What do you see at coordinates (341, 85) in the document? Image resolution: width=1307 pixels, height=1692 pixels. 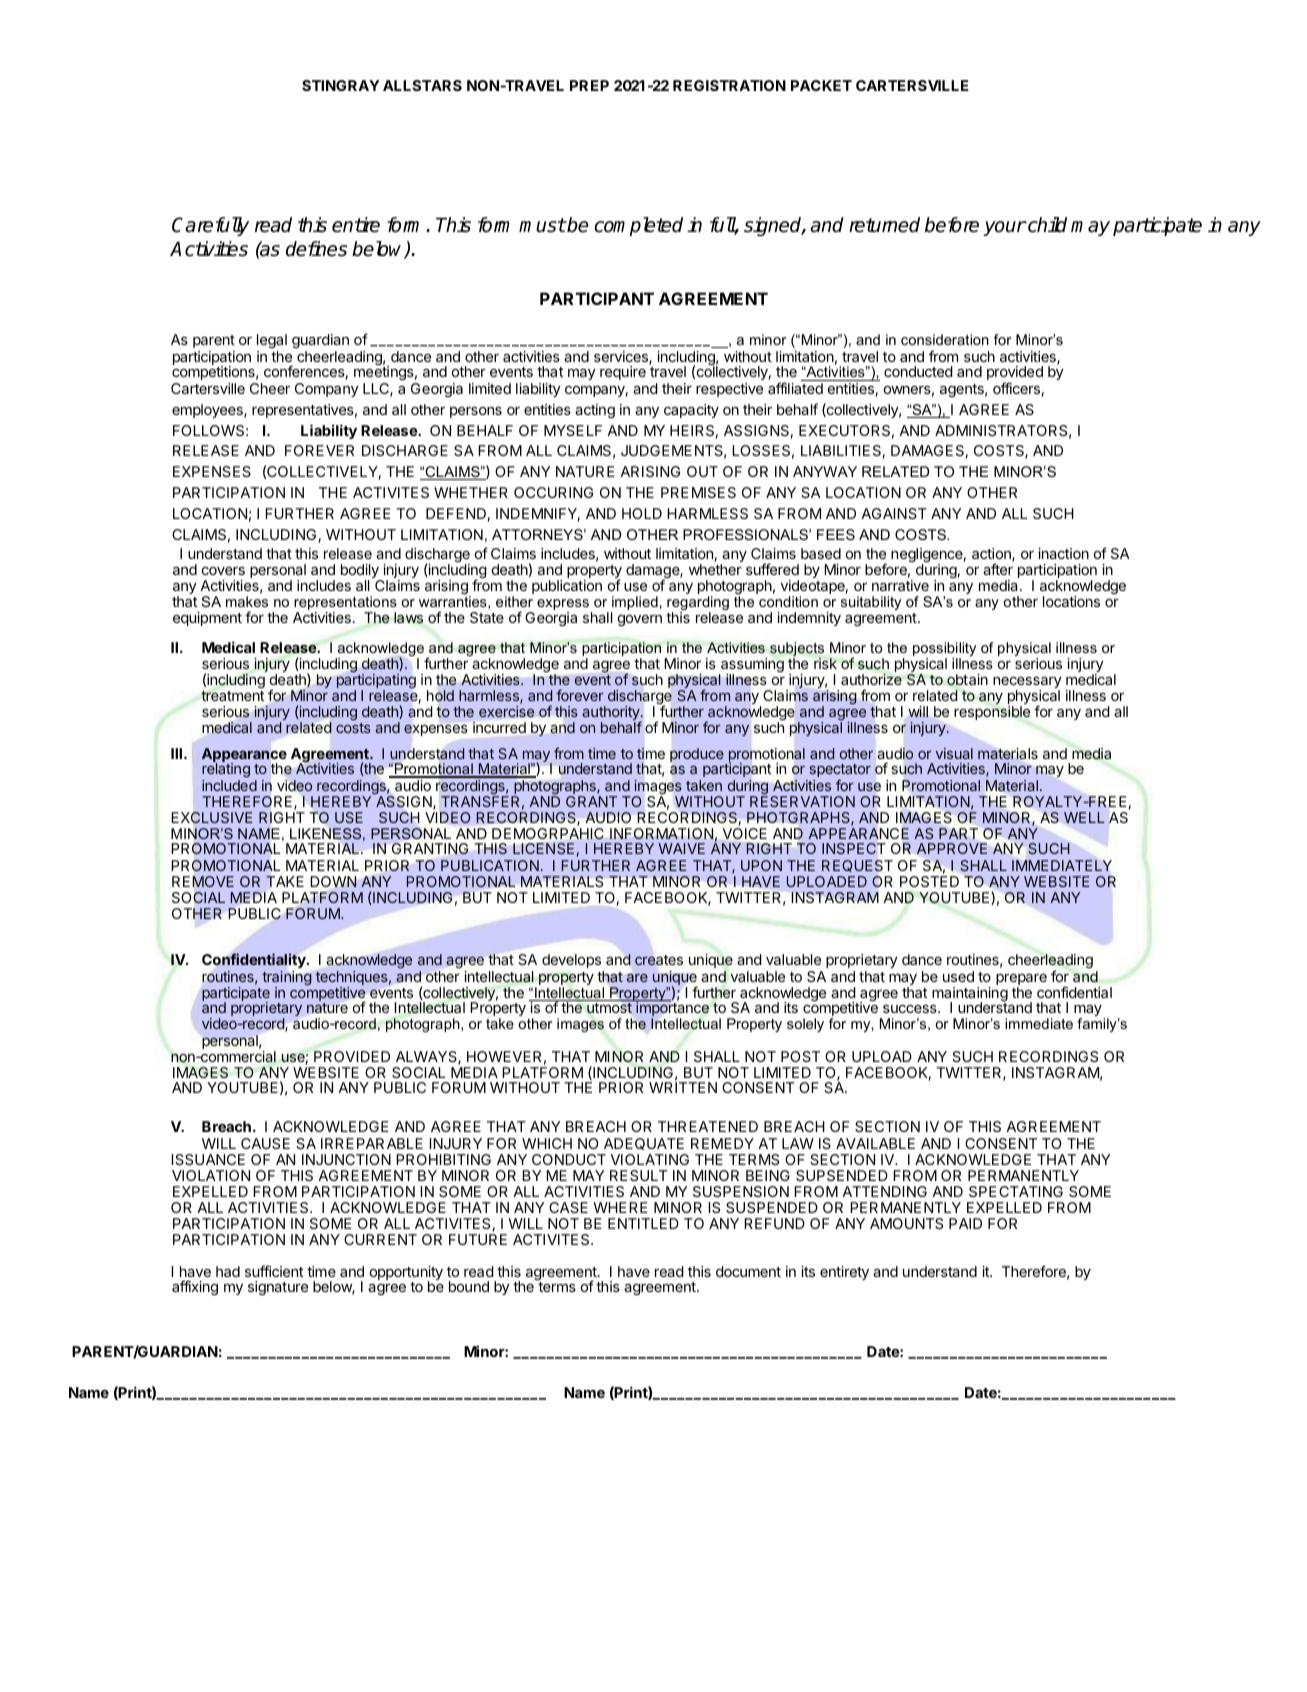 I see `STINGRAY` at bounding box center [341, 85].
